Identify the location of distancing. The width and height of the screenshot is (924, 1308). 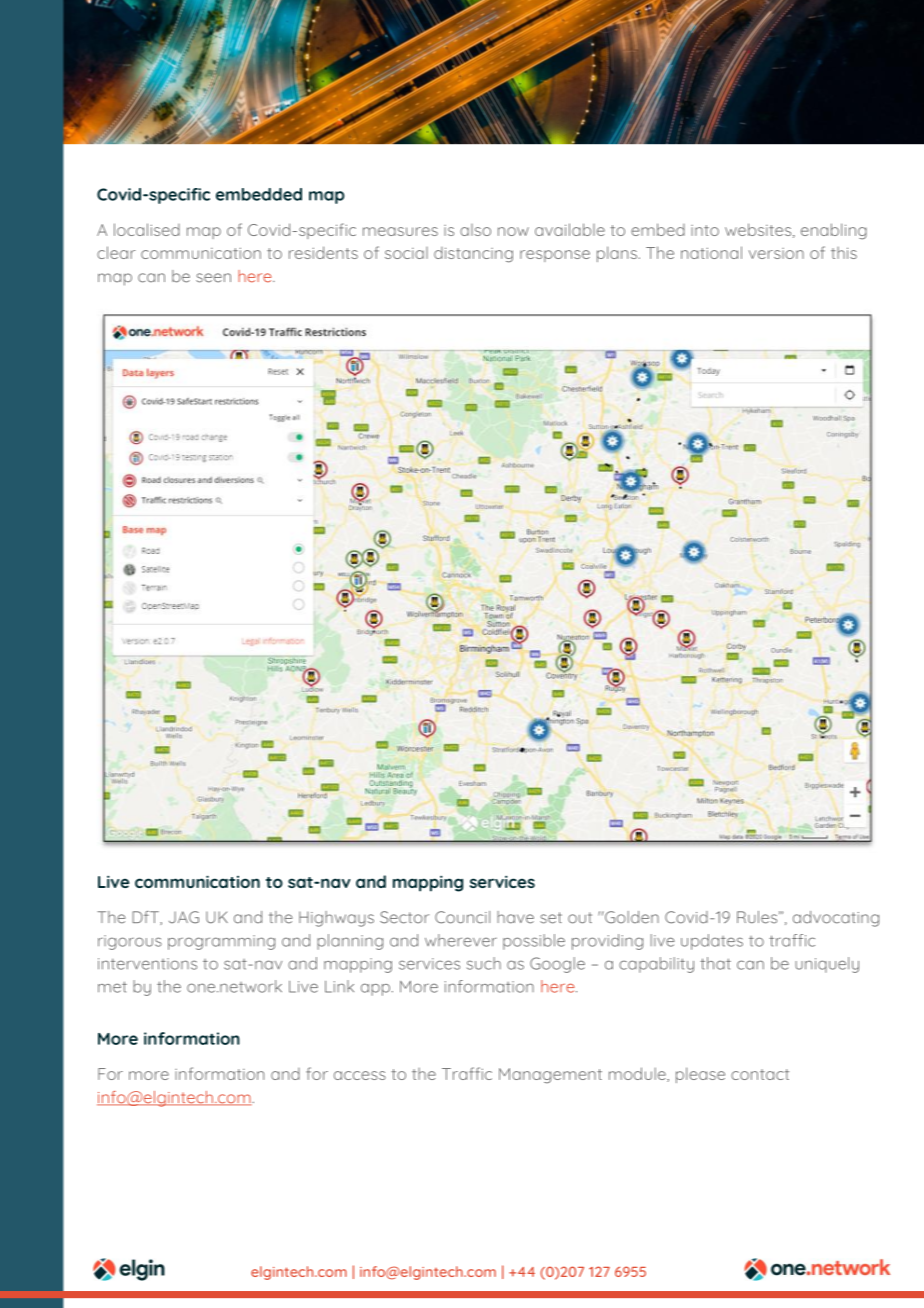
(473, 255).
